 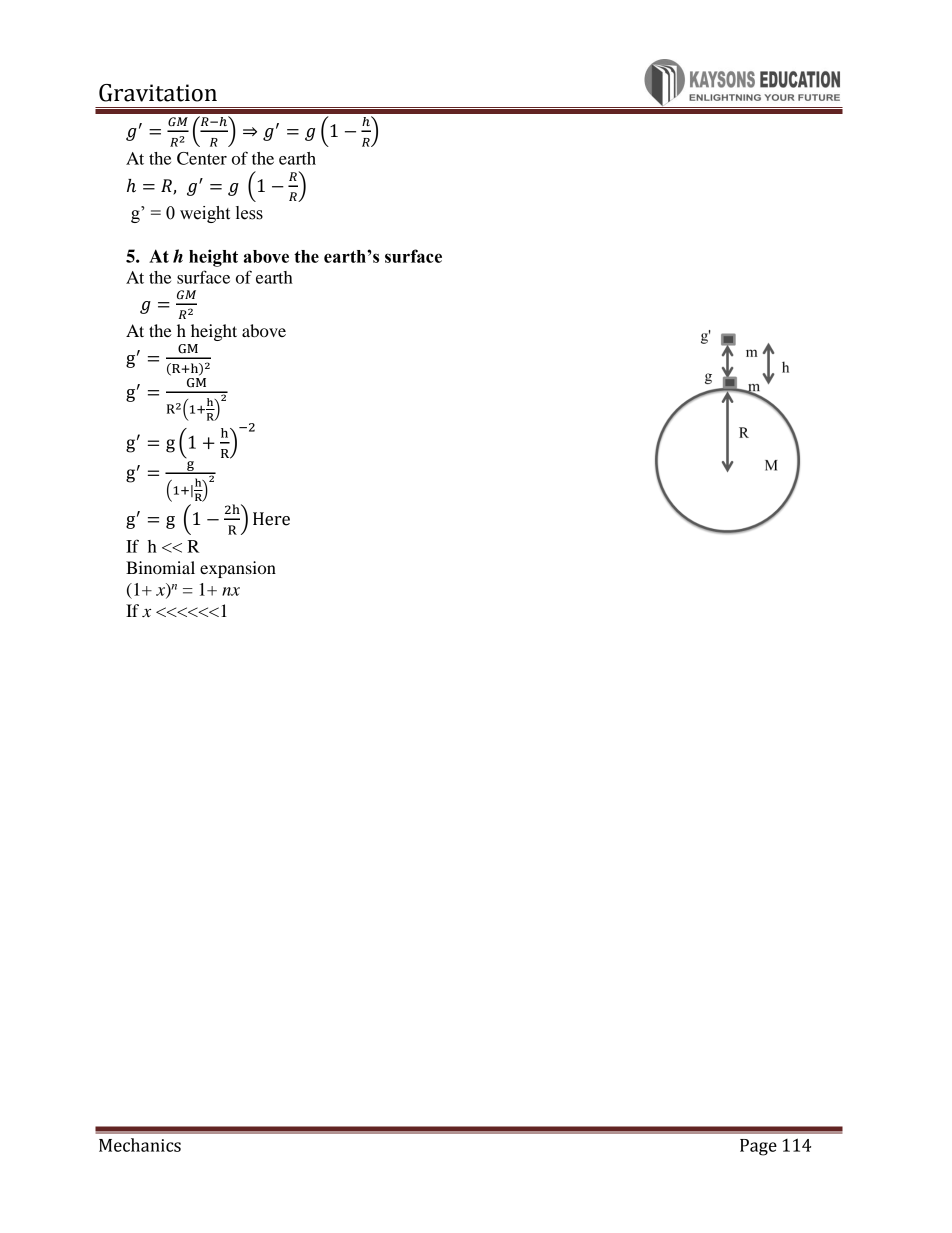 I want to click on less, so click(x=249, y=213).
